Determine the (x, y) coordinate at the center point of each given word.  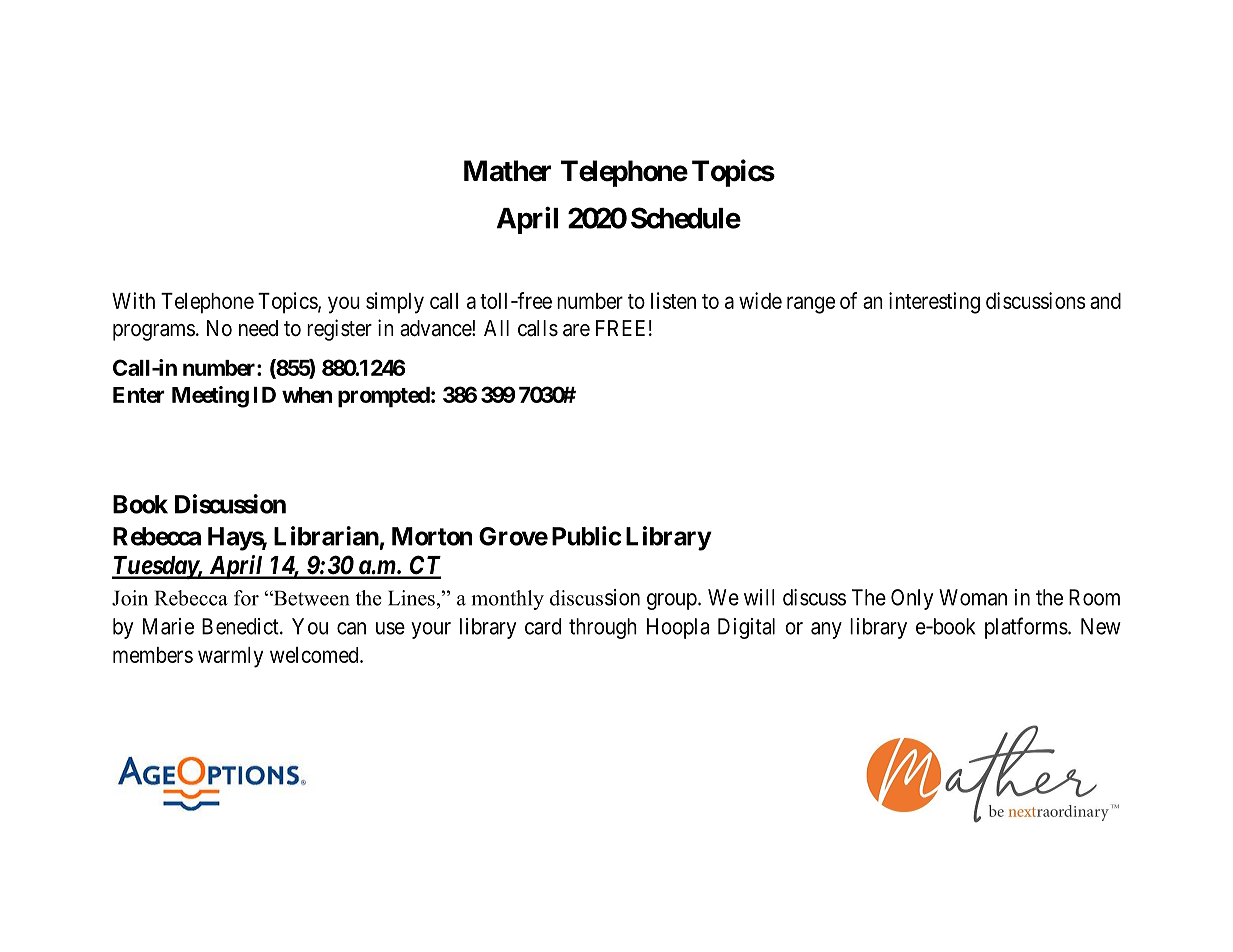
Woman (973, 597)
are (576, 330)
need (258, 328)
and (1105, 301)
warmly (230, 657)
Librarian (326, 536)
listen (673, 300)
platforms (1026, 628)
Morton (432, 536)
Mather (507, 171)
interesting (934, 303)
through (603, 628)
